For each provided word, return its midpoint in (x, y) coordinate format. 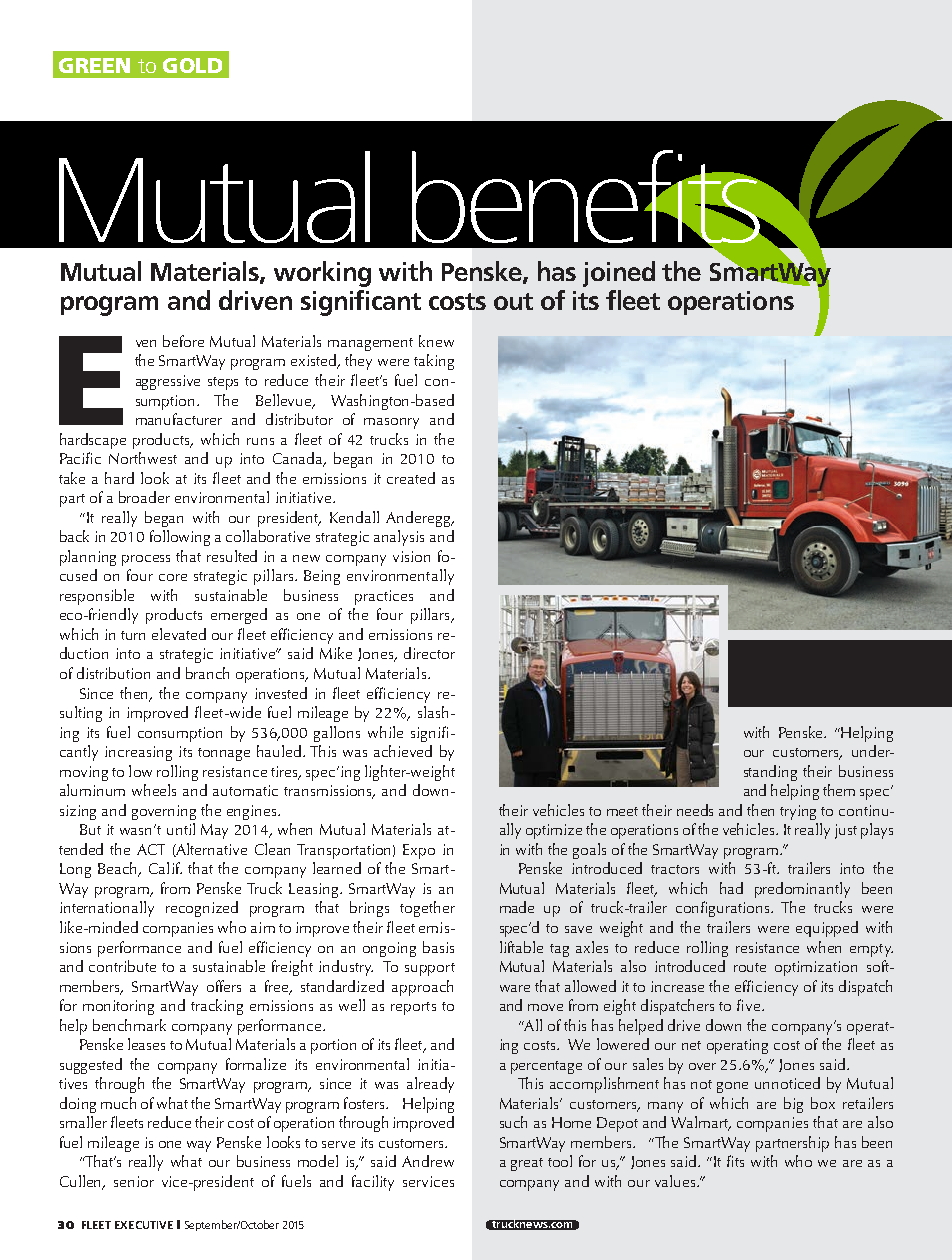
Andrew (428, 1161)
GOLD (192, 65)
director (429, 653)
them (839, 790)
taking (434, 362)
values (676, 1181)
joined (619, 274)
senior (134, 1181)
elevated (179, 634)
